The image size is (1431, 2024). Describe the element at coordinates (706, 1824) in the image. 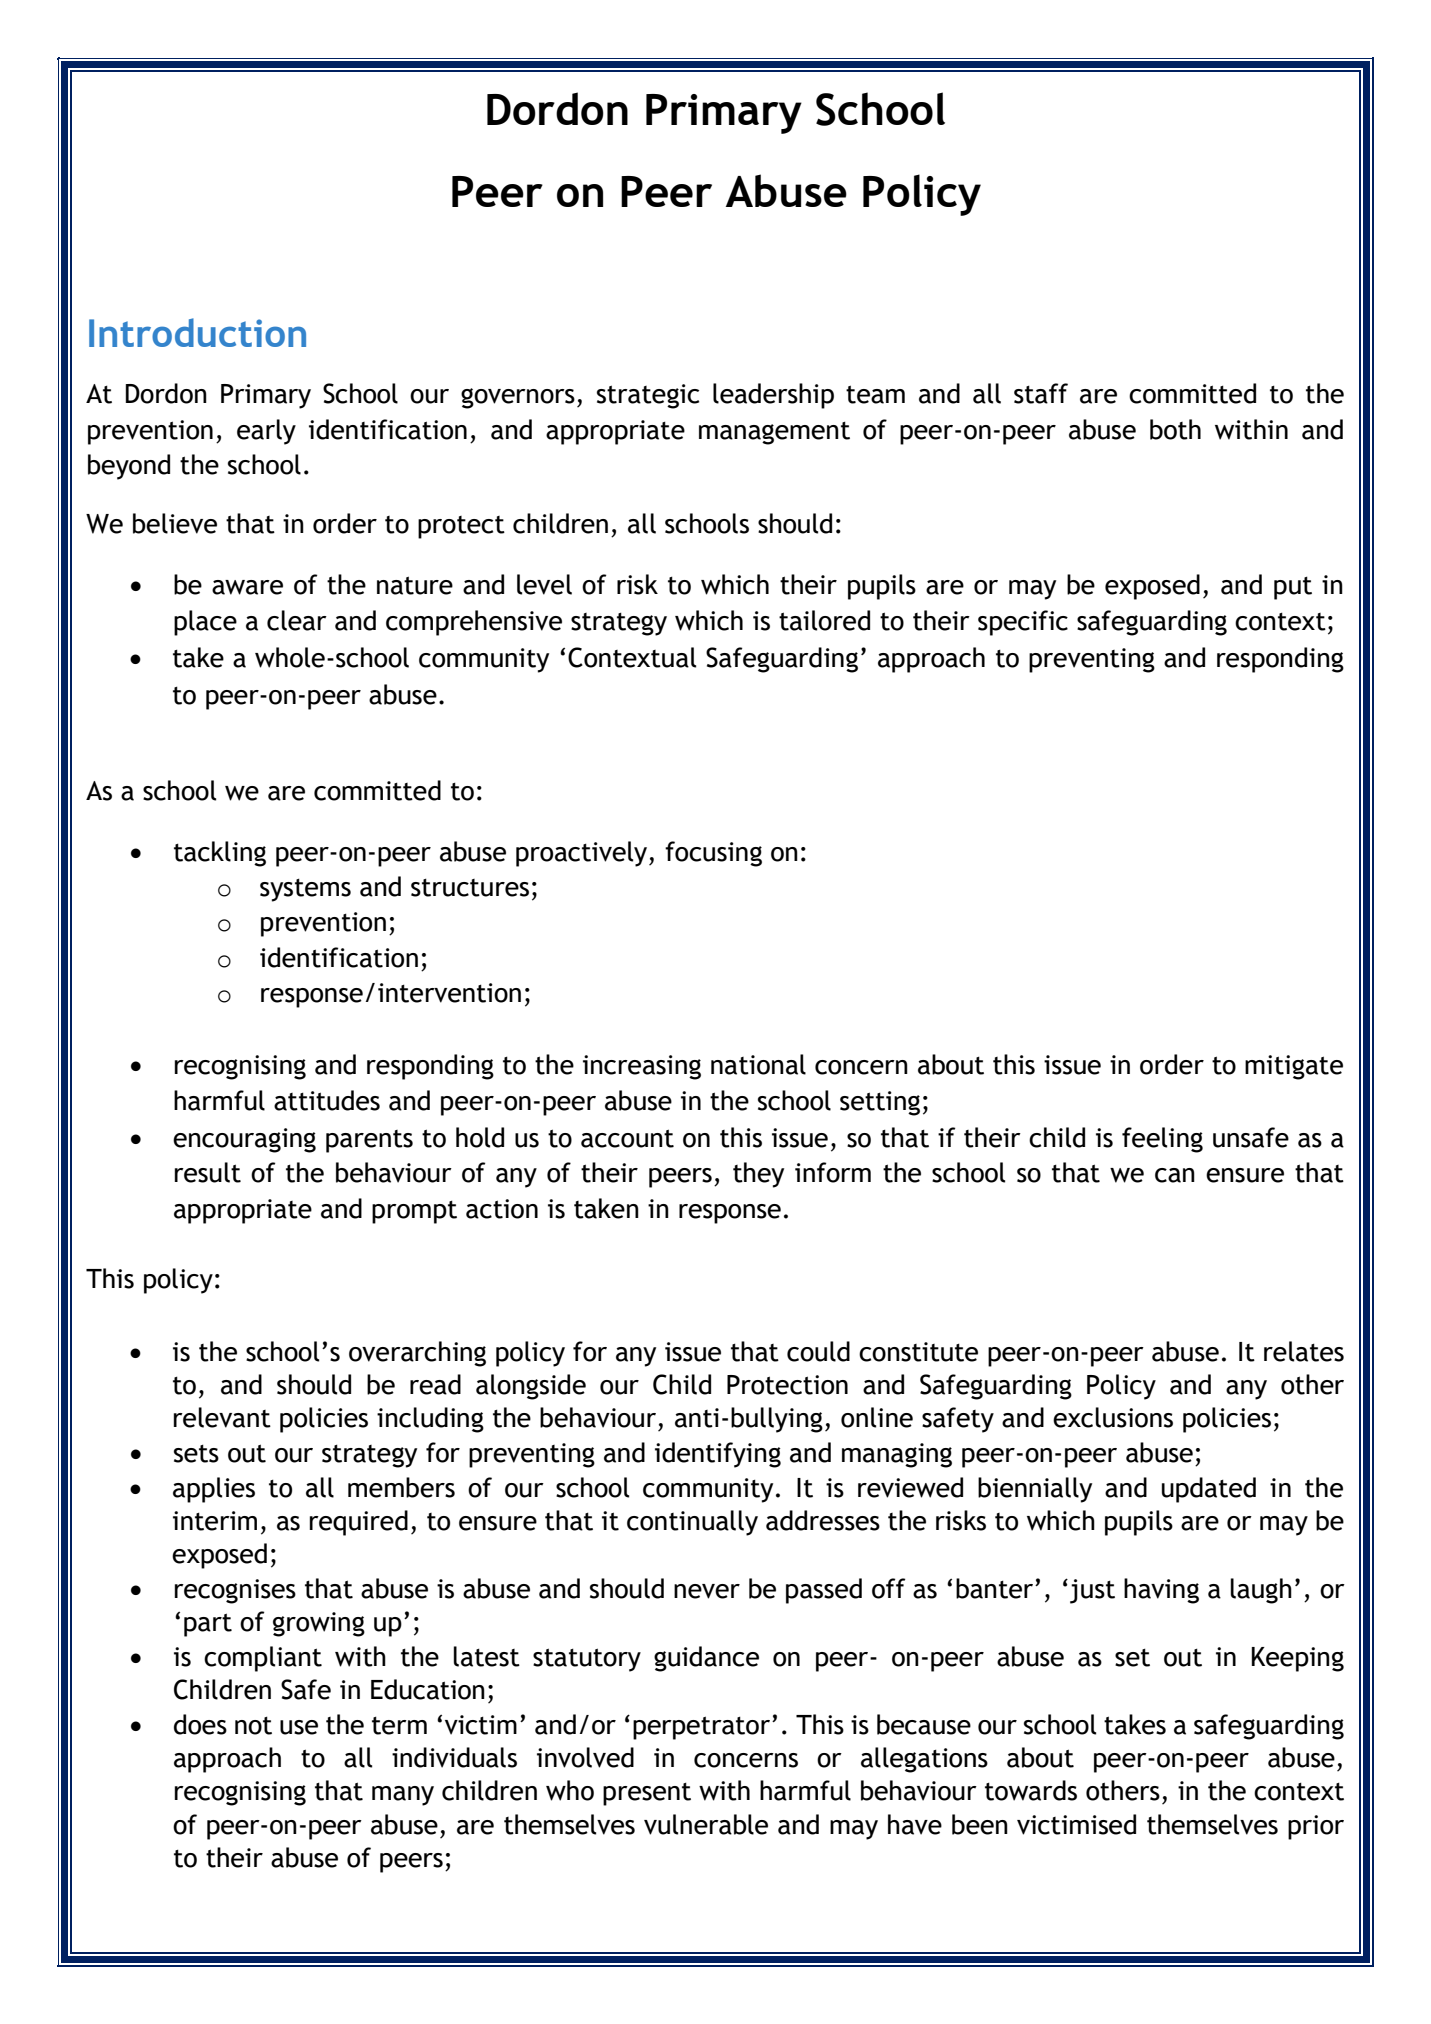

I see `vulnerable` at that location.
